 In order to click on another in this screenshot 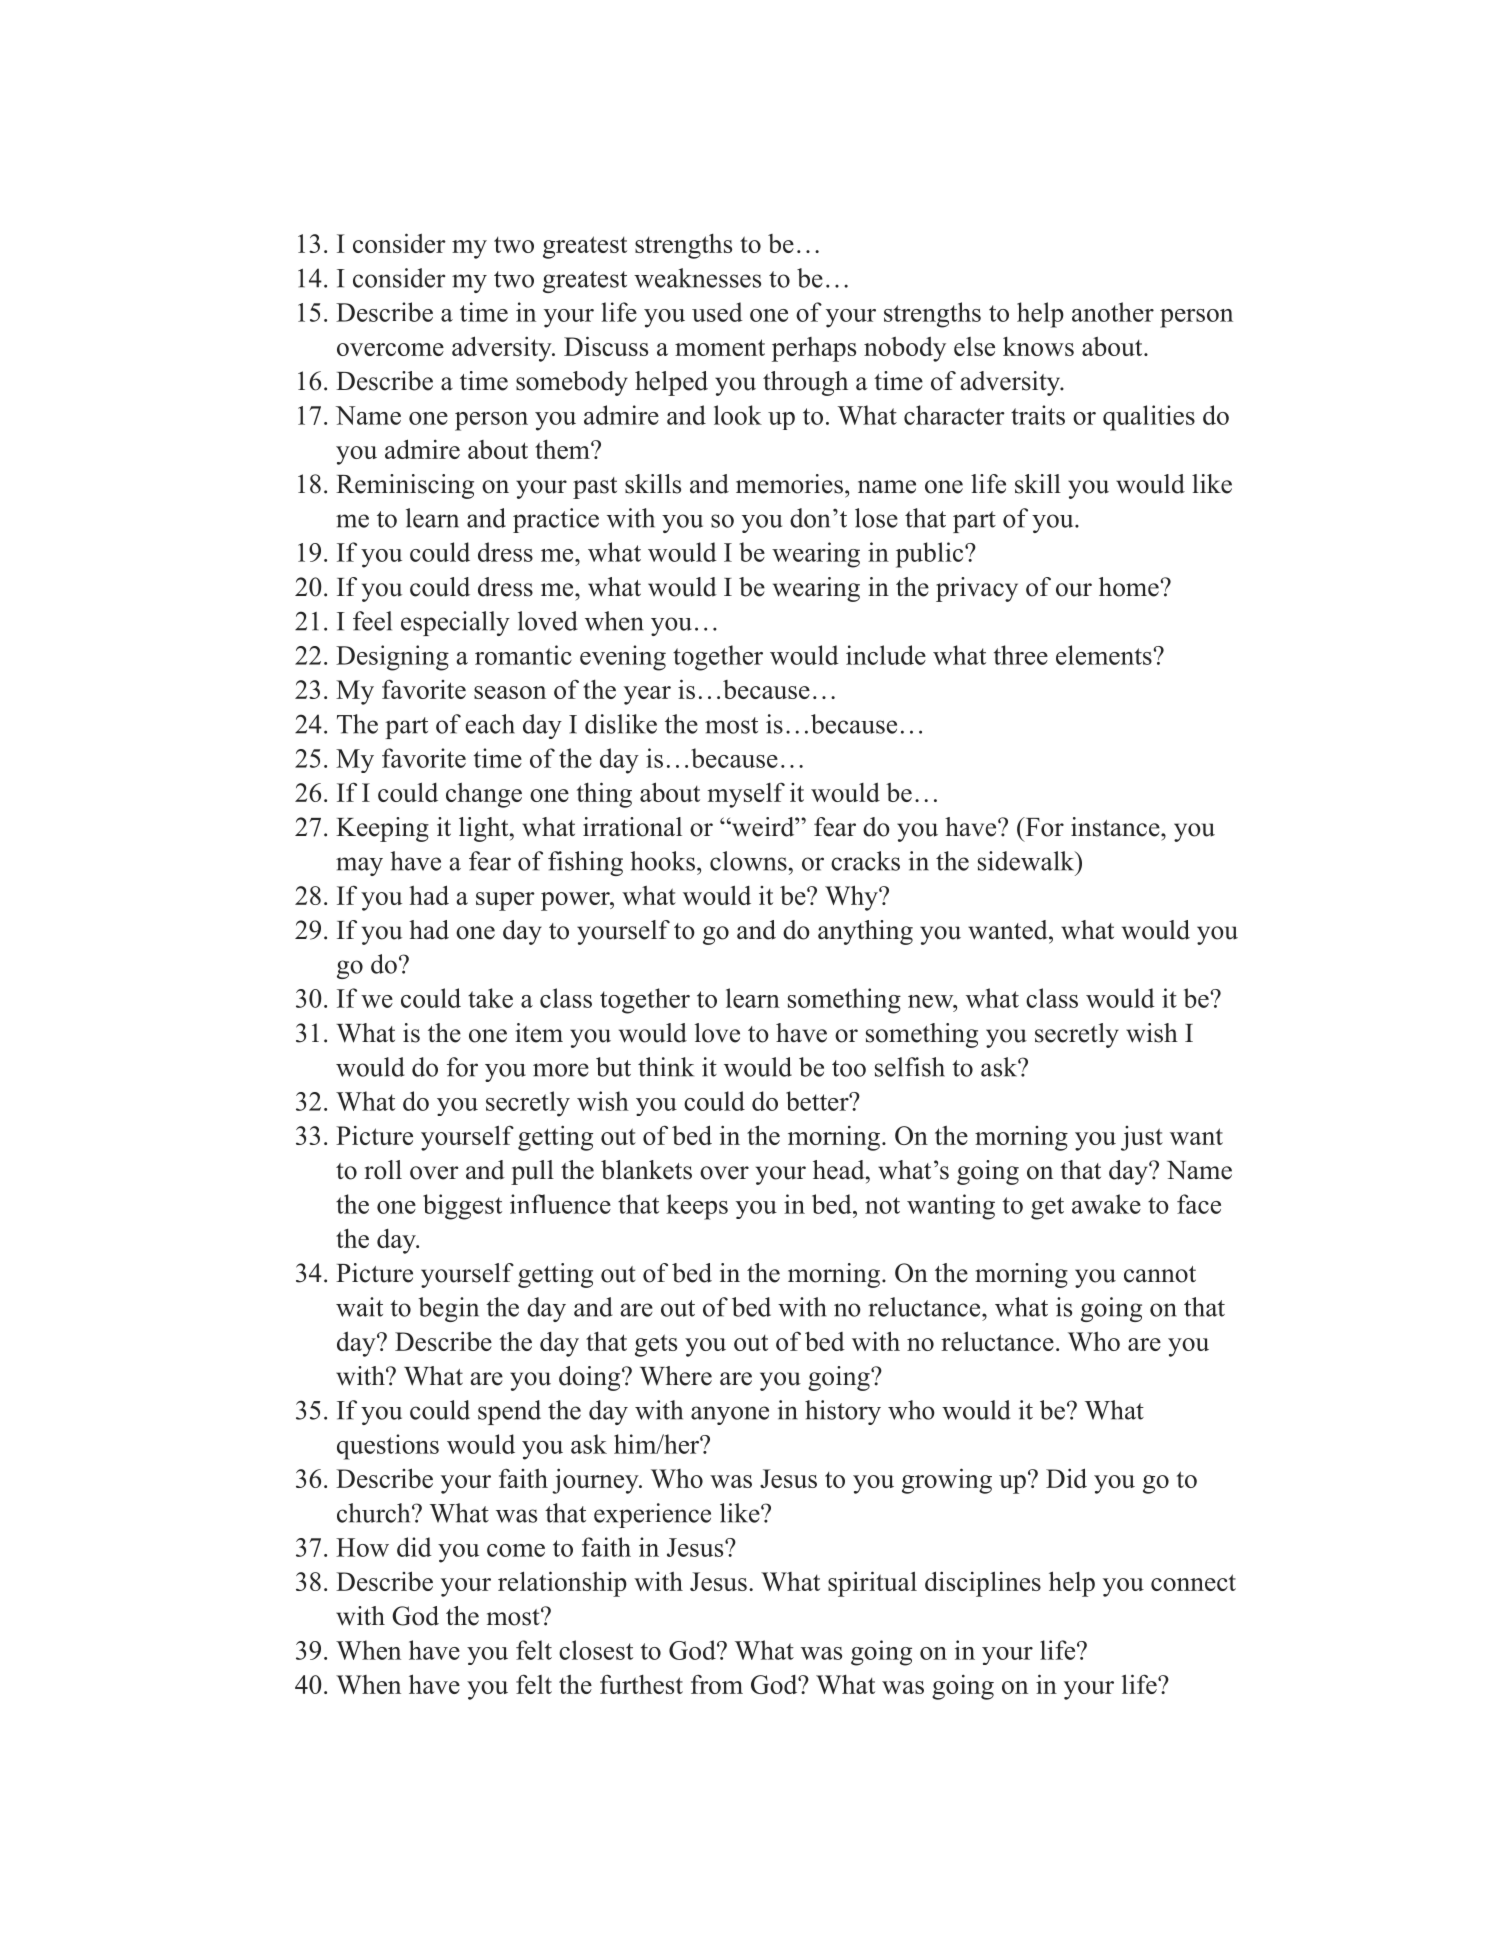, I will do `click(1113, 312)`.
